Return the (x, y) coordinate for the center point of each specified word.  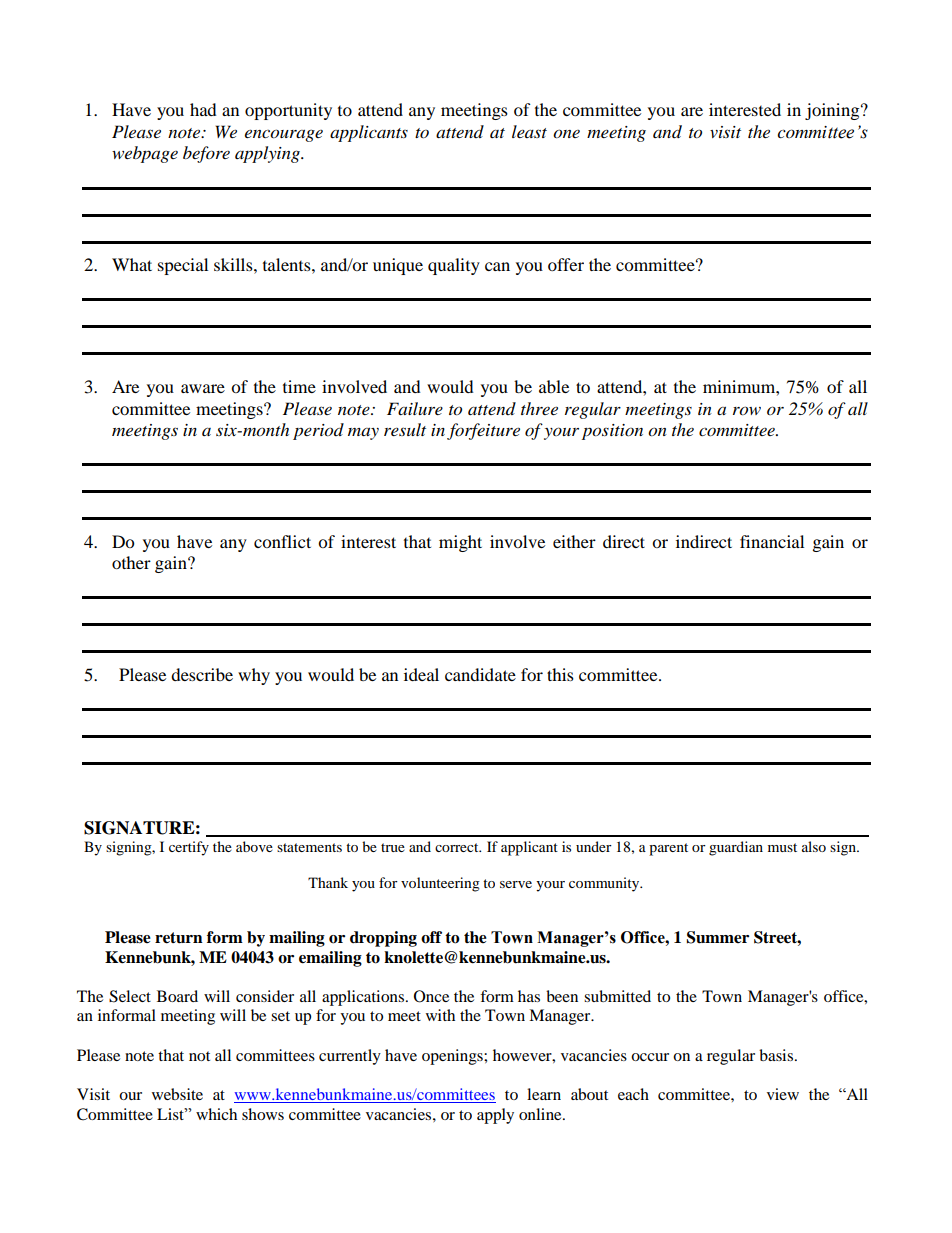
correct (458, 847)
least (529, 131)
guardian (736, 848)
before (206, 154)
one (566, 134)
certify (189, 848)
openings (453, 1057)
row (747, 411)
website (177, 1094)
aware (203, 388)
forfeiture (483, 431)
